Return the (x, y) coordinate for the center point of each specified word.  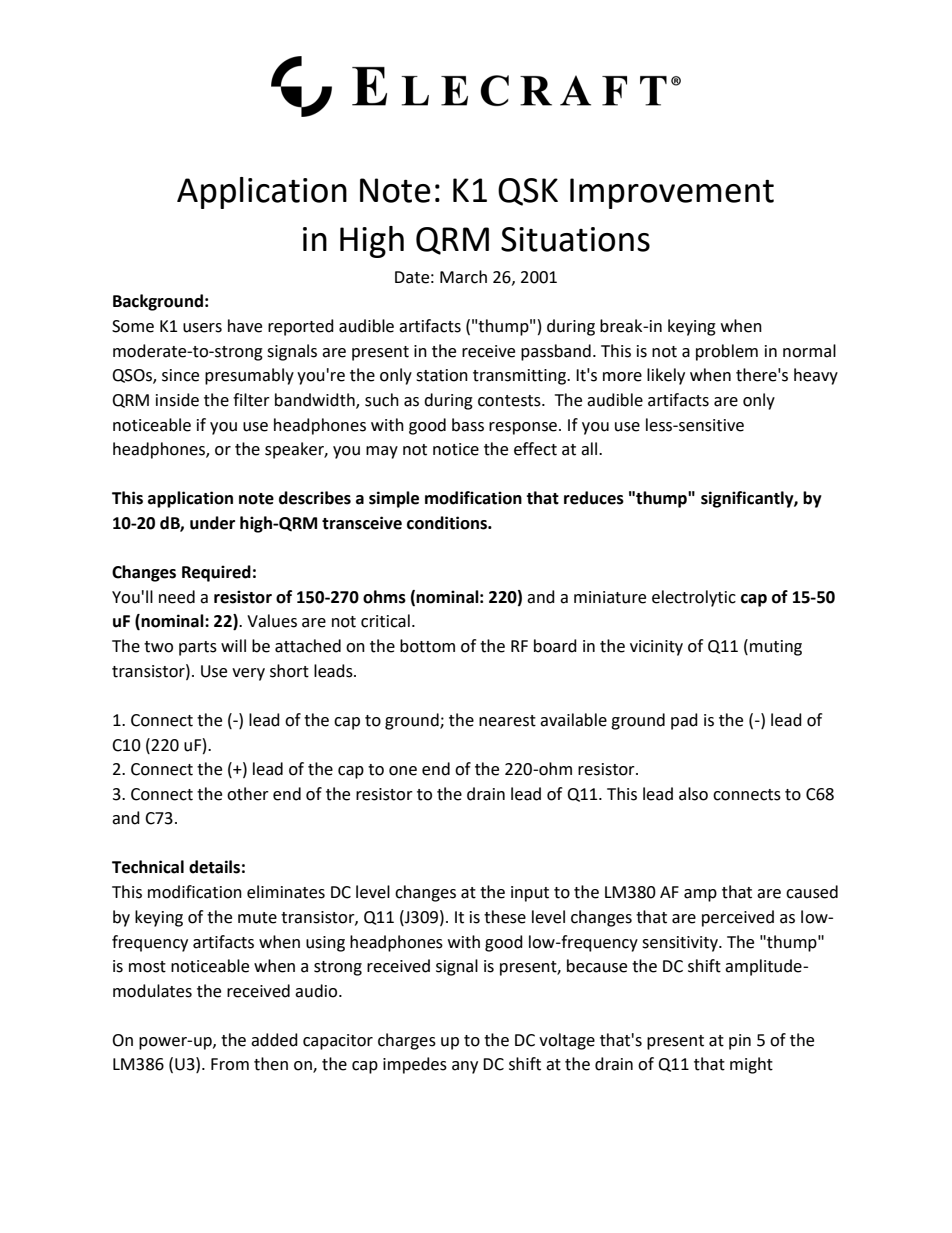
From (230, 1064)
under (212, 523)
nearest (507, 721)
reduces (594, 498)
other (248, 794)
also (693, 794)
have (245, 326)
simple (394, 499)
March (463, 277)
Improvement (672, 193)
